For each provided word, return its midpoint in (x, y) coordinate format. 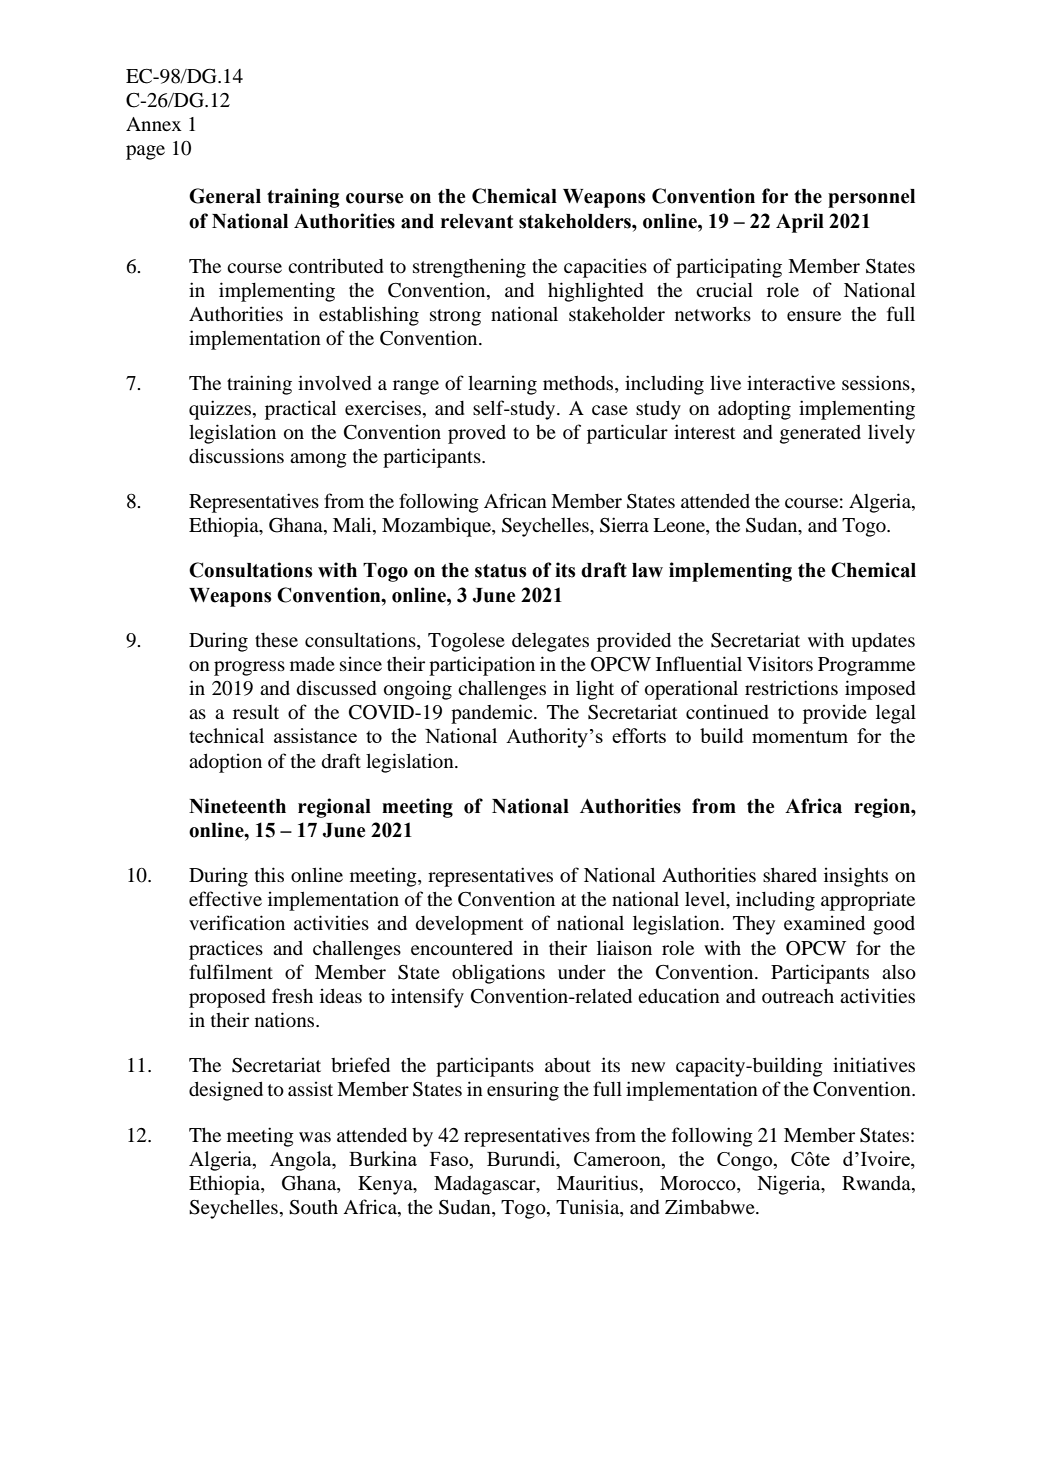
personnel (871, 198)
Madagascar (486, 1185)
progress (249, 668)
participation (482, 666)
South (313, 1207)
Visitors (780, 663)
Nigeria (790, 1185)
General (225, 196)
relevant (477, 221)
